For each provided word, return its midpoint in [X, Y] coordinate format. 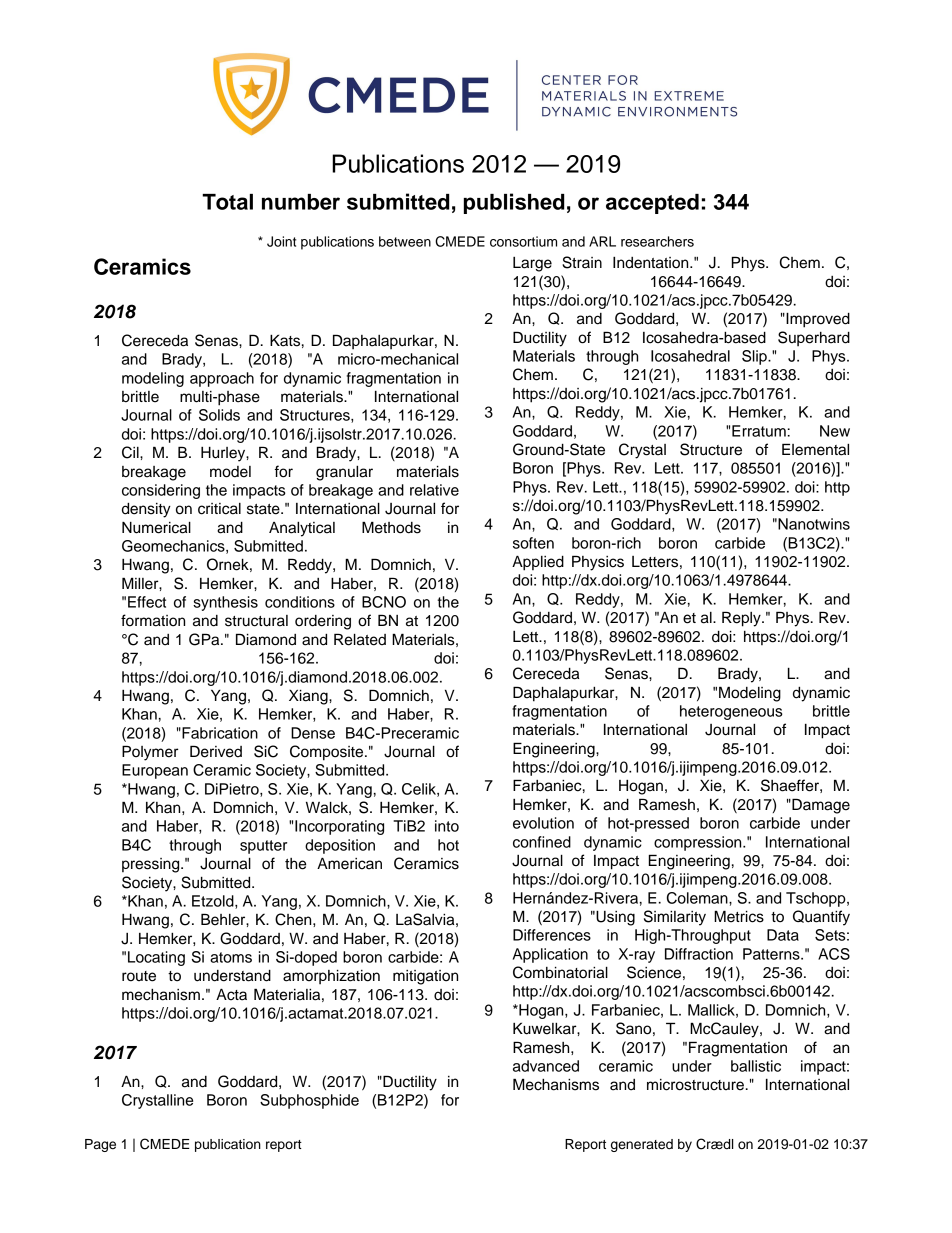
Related [360, 639]
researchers [657, 241]
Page [100, 1145]
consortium [523, 241]
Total [227, 202]
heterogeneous [731, 712]
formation [153, 620]
